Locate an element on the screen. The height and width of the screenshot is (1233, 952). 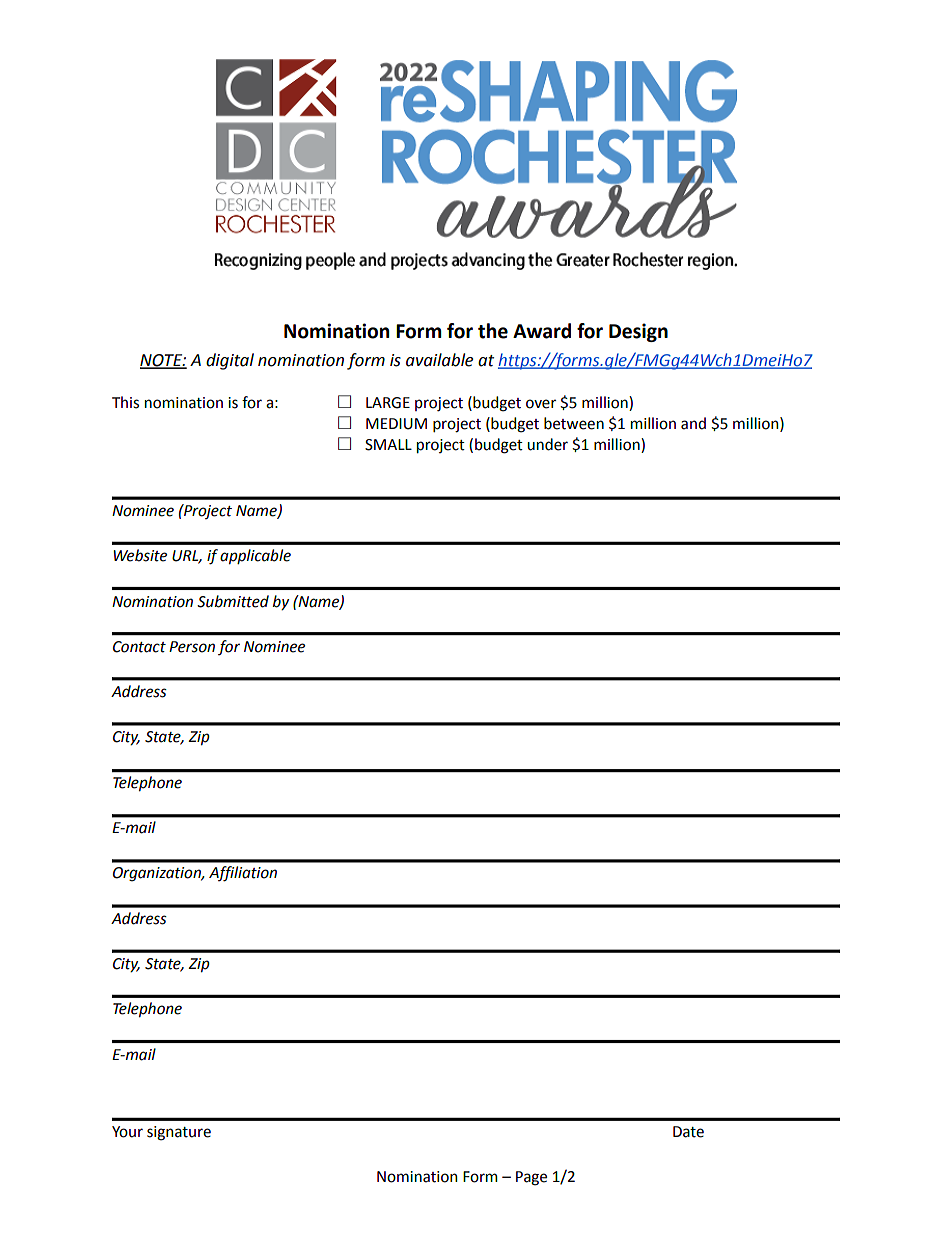
digital is located at coordinates (230, 361).
